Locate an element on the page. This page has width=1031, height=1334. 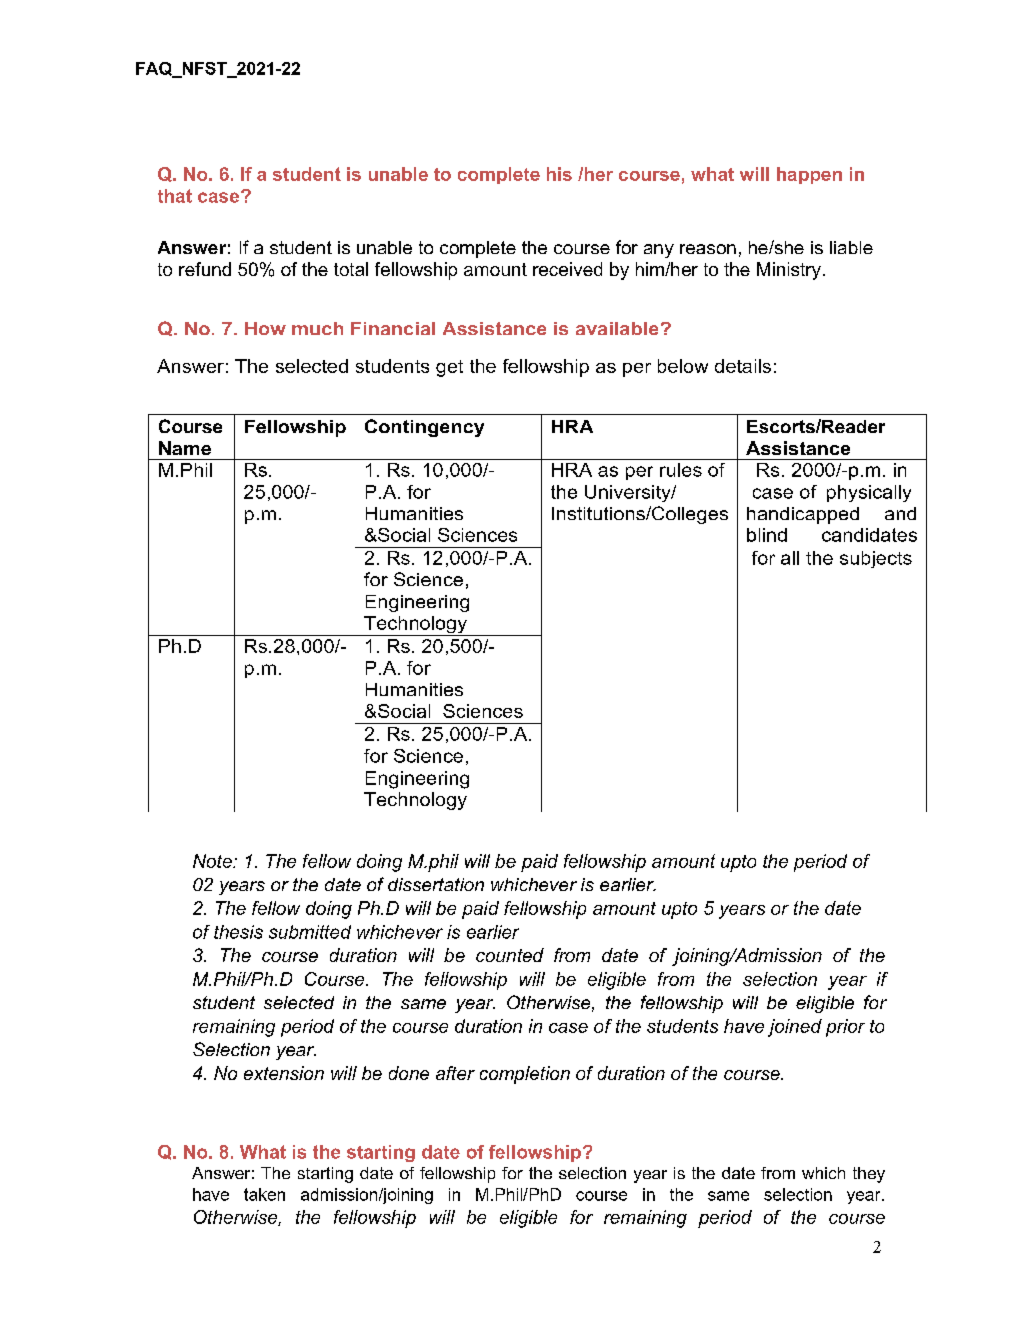
subjects is located at coordinates (876, 559).
